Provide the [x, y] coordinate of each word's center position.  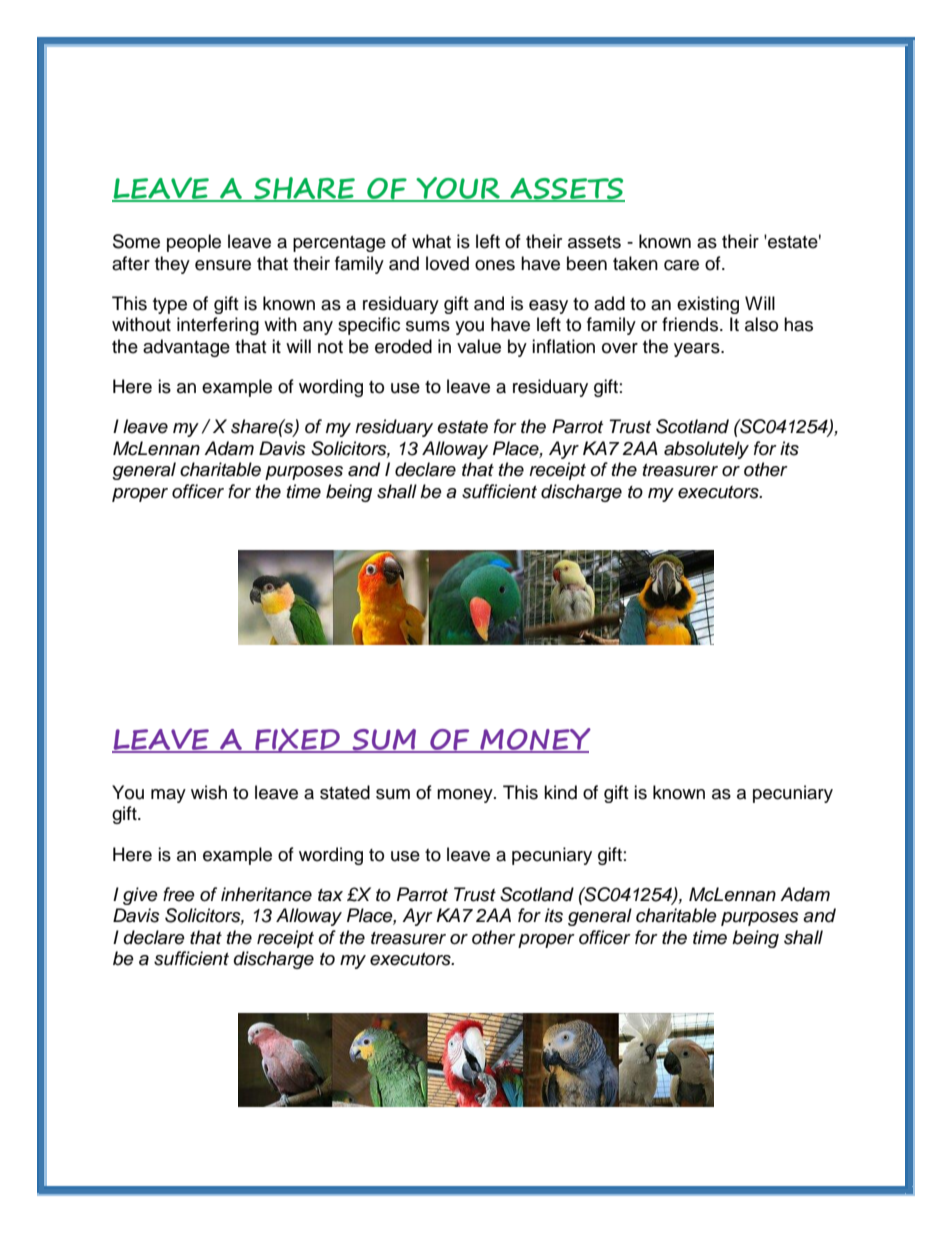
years [698, 350]
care [681, 265]
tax [330, 895]
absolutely [706, 450]
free [179, 894]
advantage [186, 348]
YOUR [458, 189]
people [194, 243]
